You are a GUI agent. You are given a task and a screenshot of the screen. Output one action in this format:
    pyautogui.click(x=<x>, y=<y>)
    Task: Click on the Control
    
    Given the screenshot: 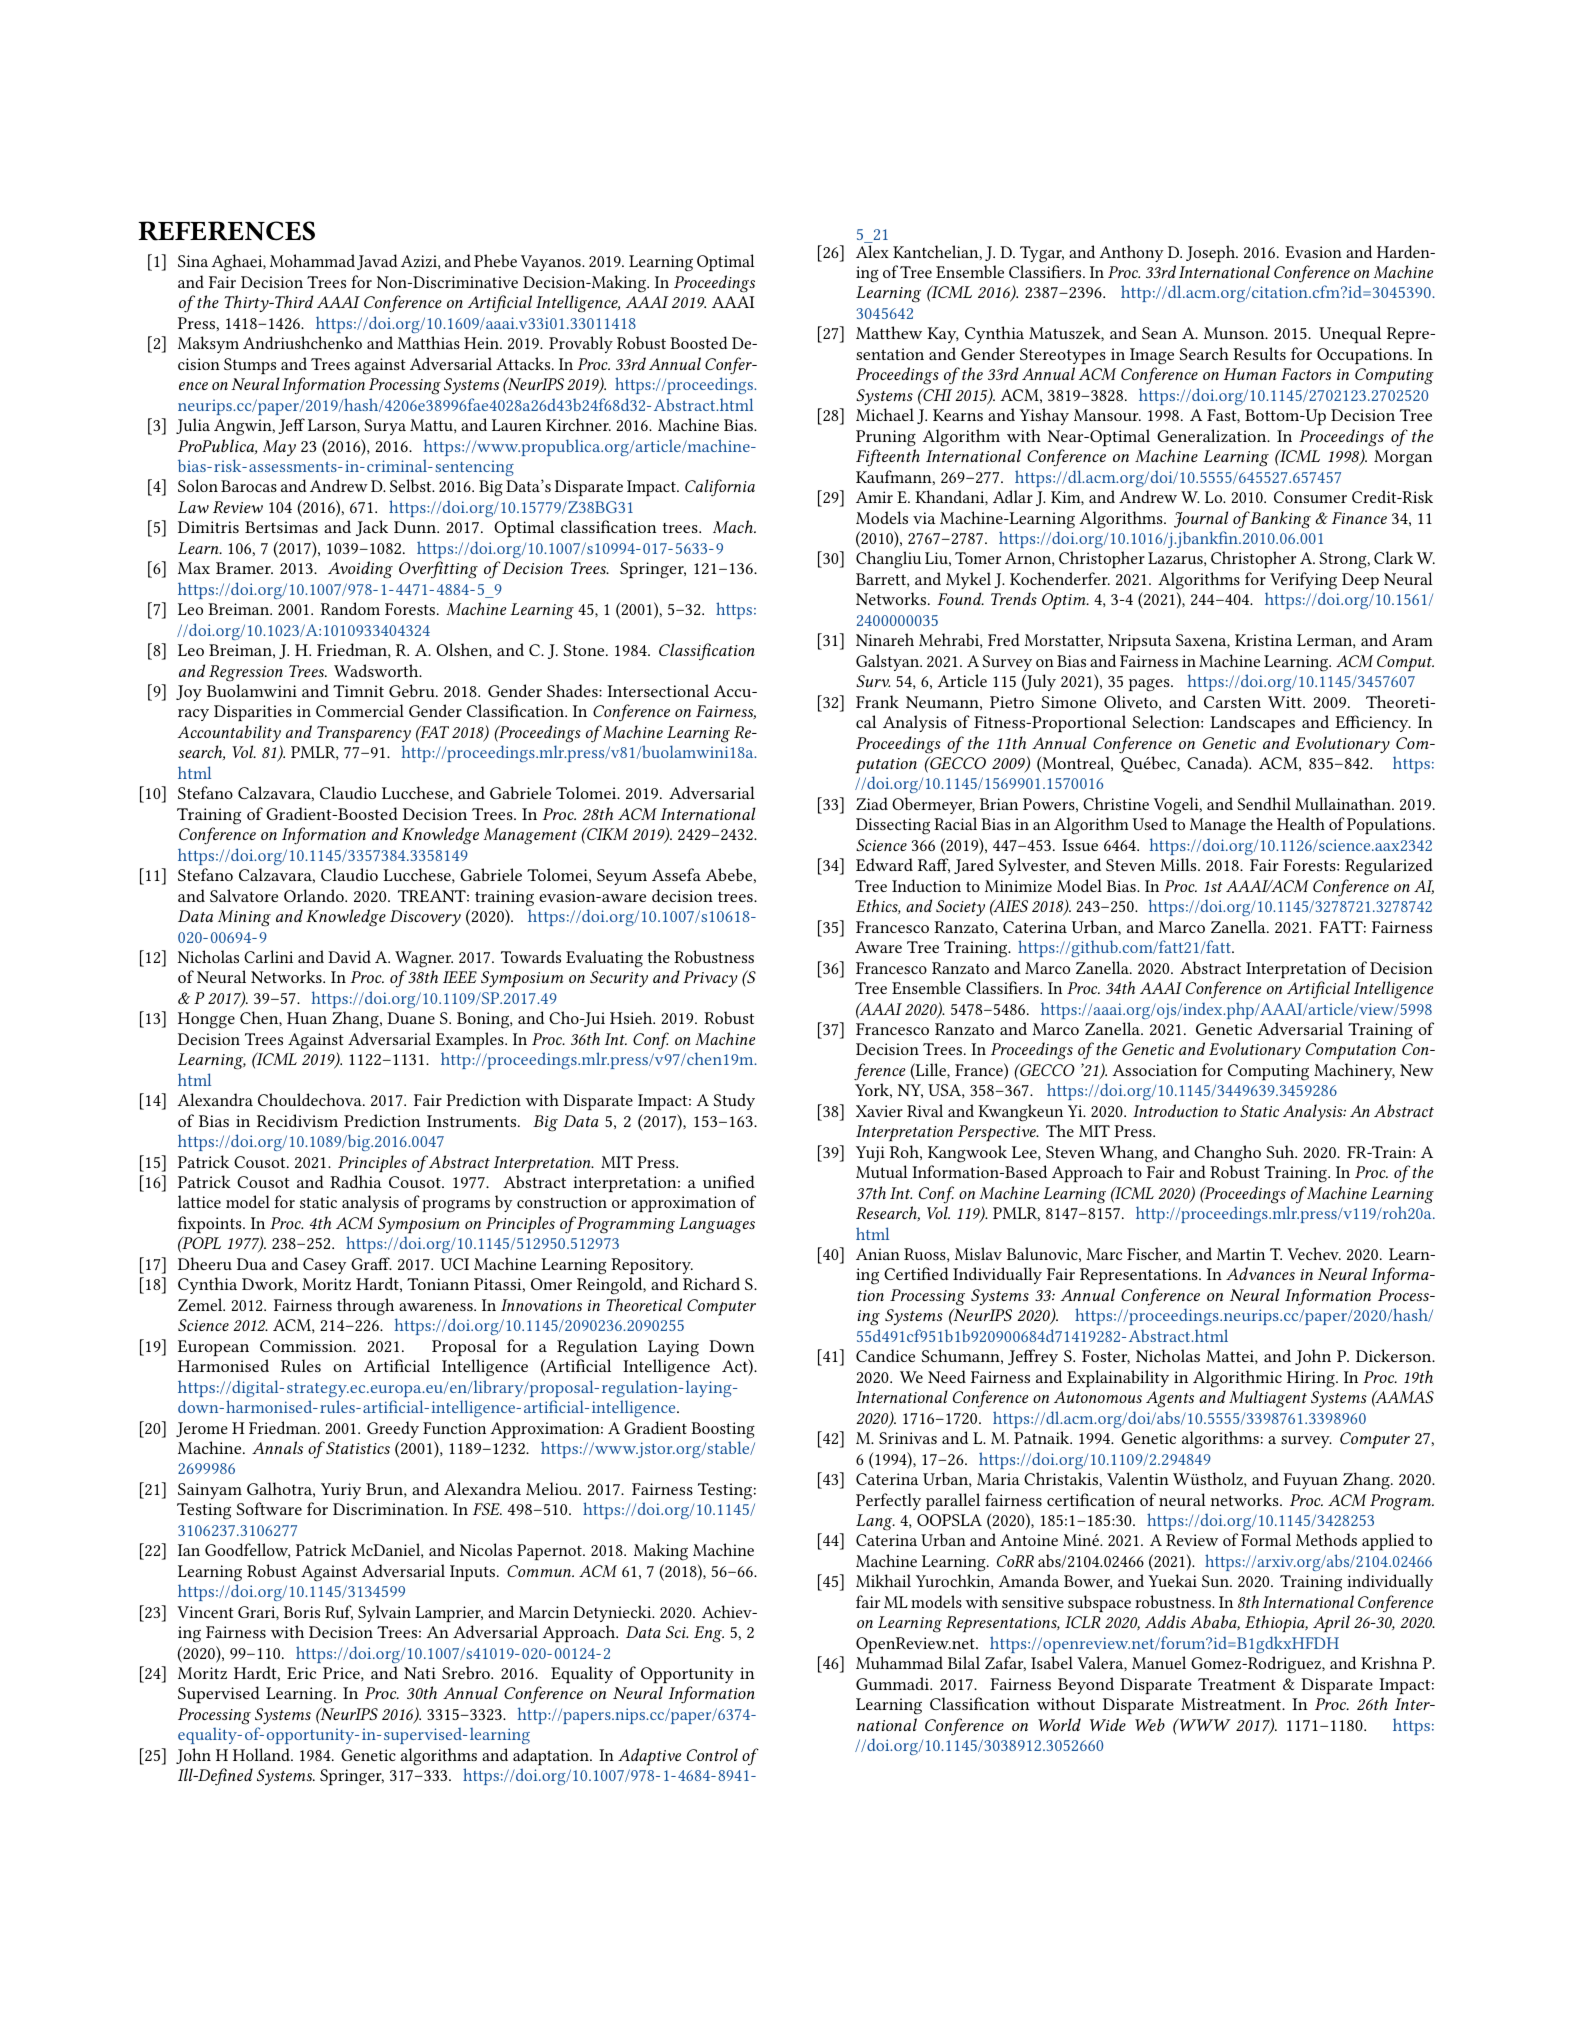 What is the action you would take?
    pyautogui.click(x=712, y=1754)
